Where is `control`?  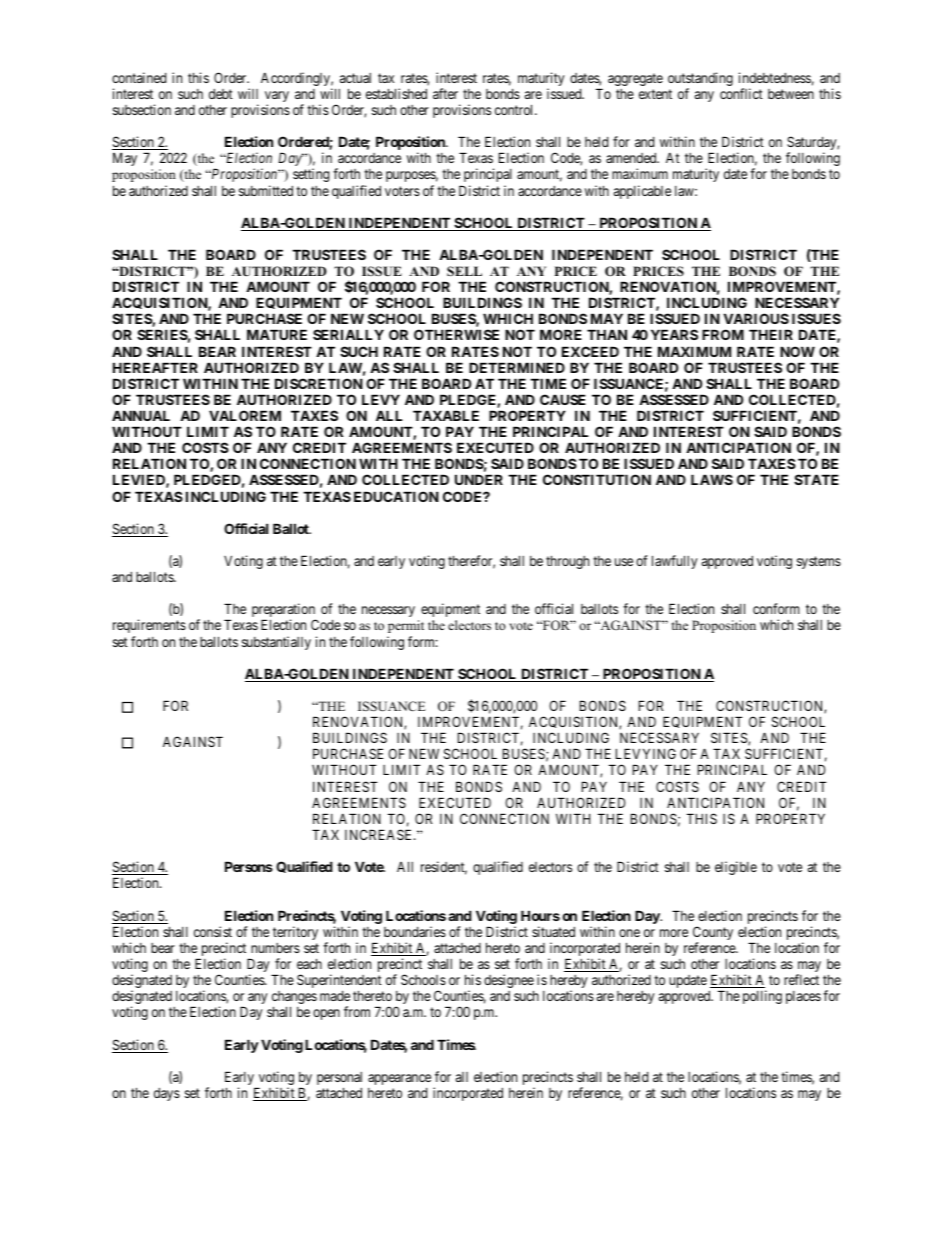 control is located at coordinates (515, 109).
